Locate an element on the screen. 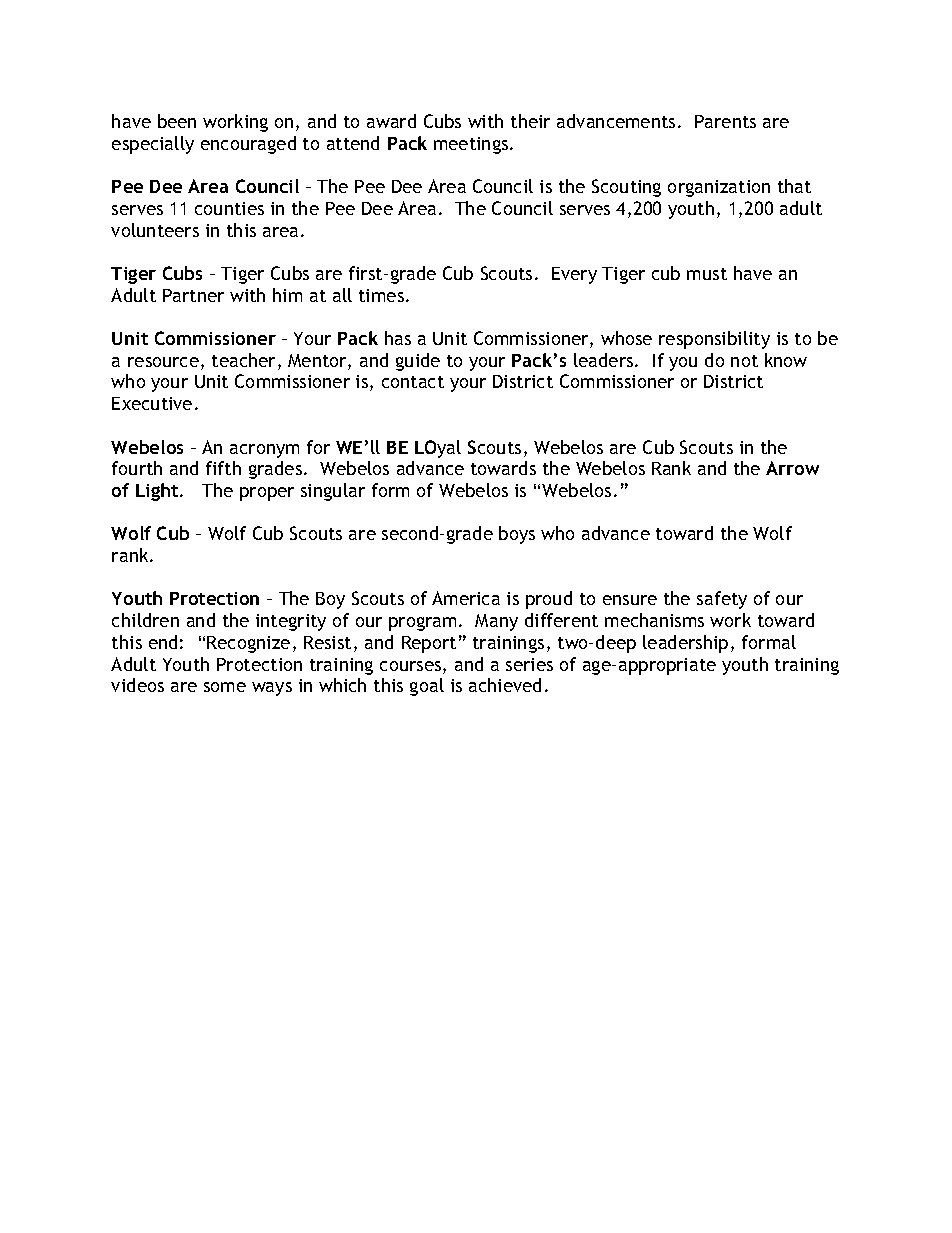 The width and height of the screenshot is (952, 1233). not is located at coordinates (744, 361).
